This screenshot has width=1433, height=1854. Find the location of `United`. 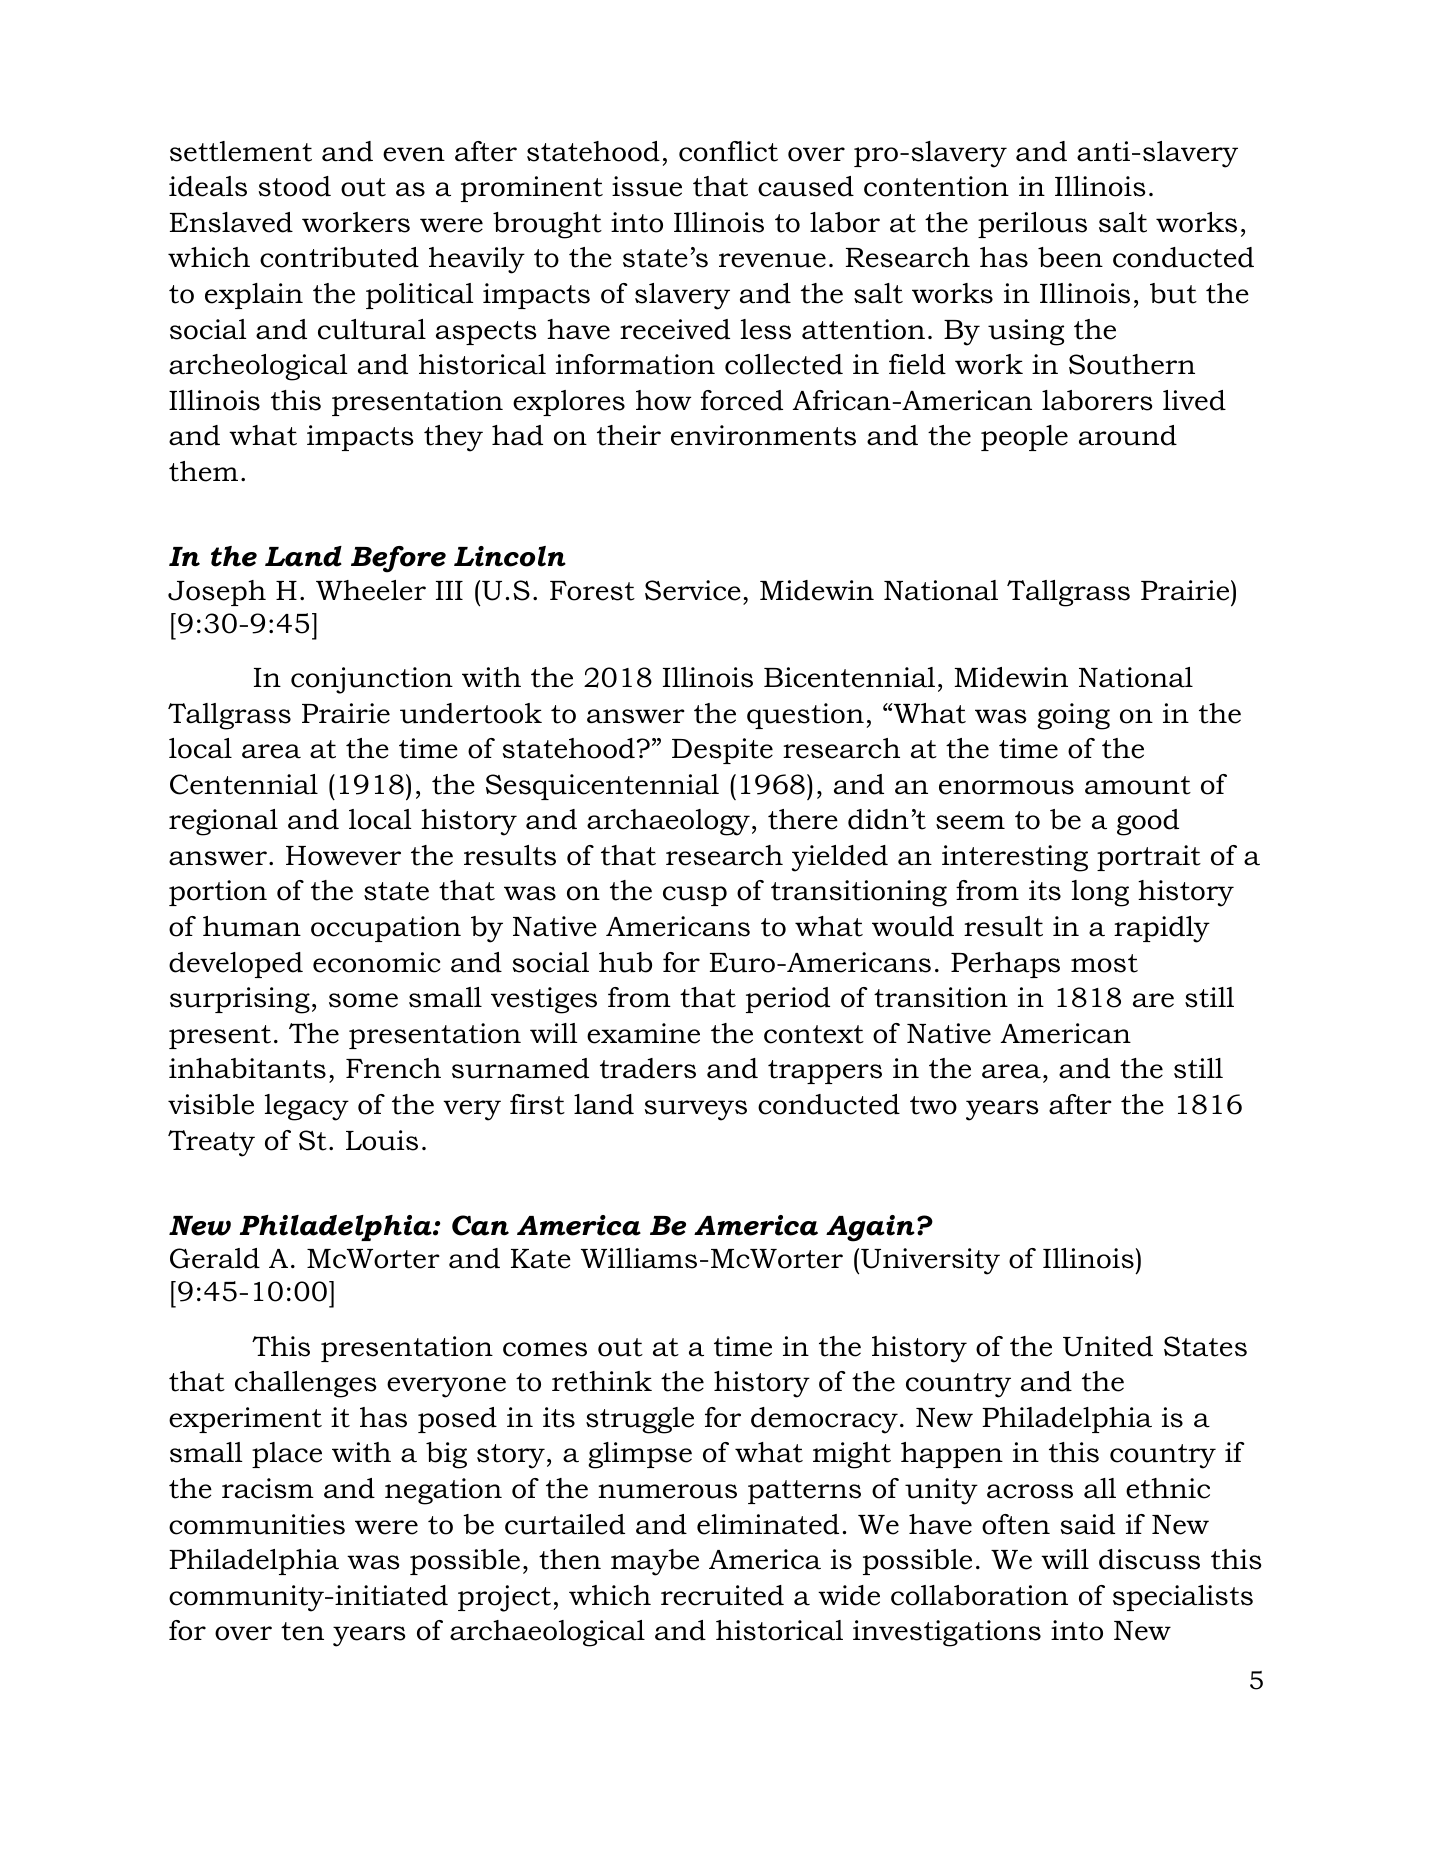

United is located at coordinates (1108, 1346).
